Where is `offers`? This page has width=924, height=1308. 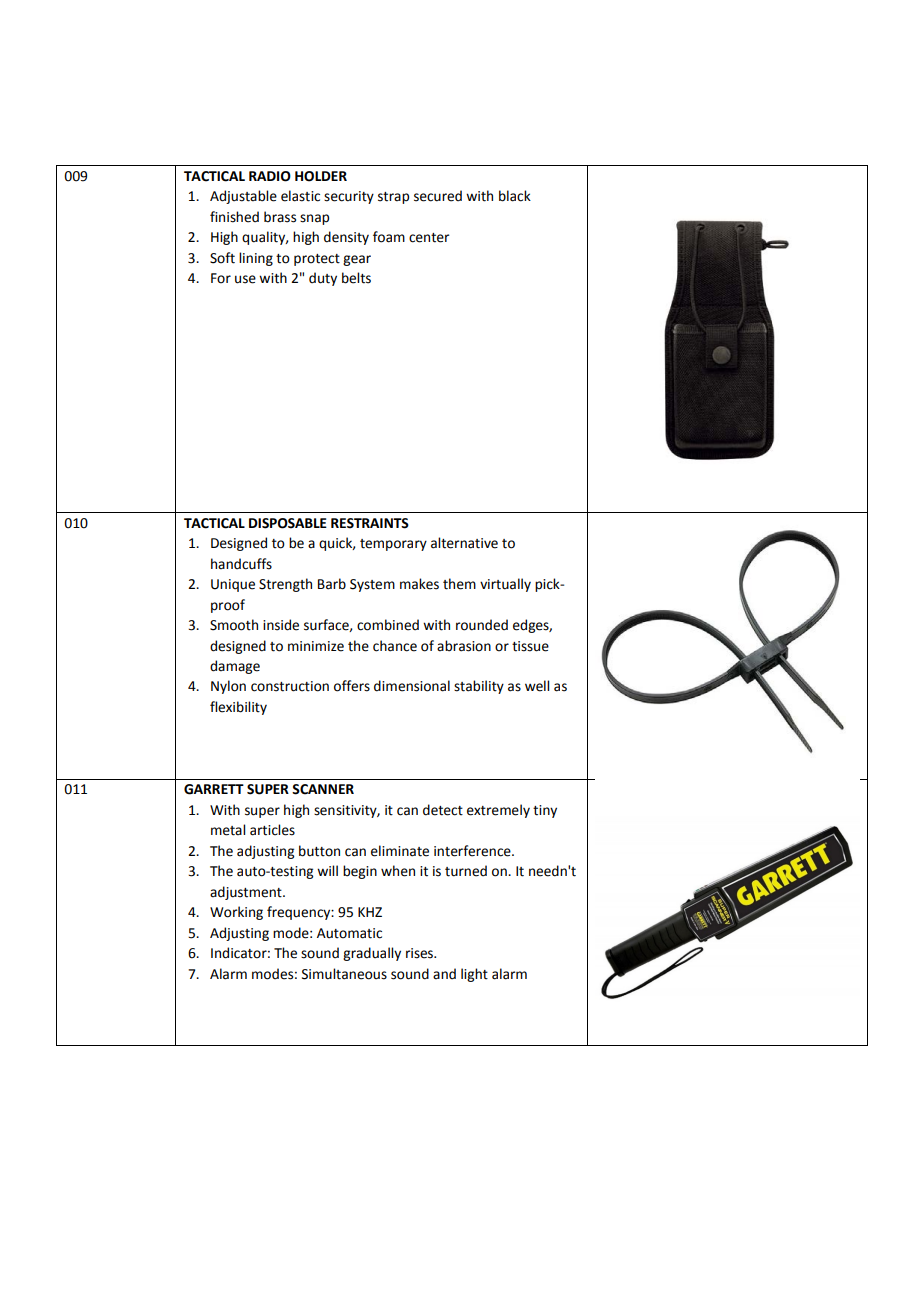 offers is located at coordinates (352, 686).
